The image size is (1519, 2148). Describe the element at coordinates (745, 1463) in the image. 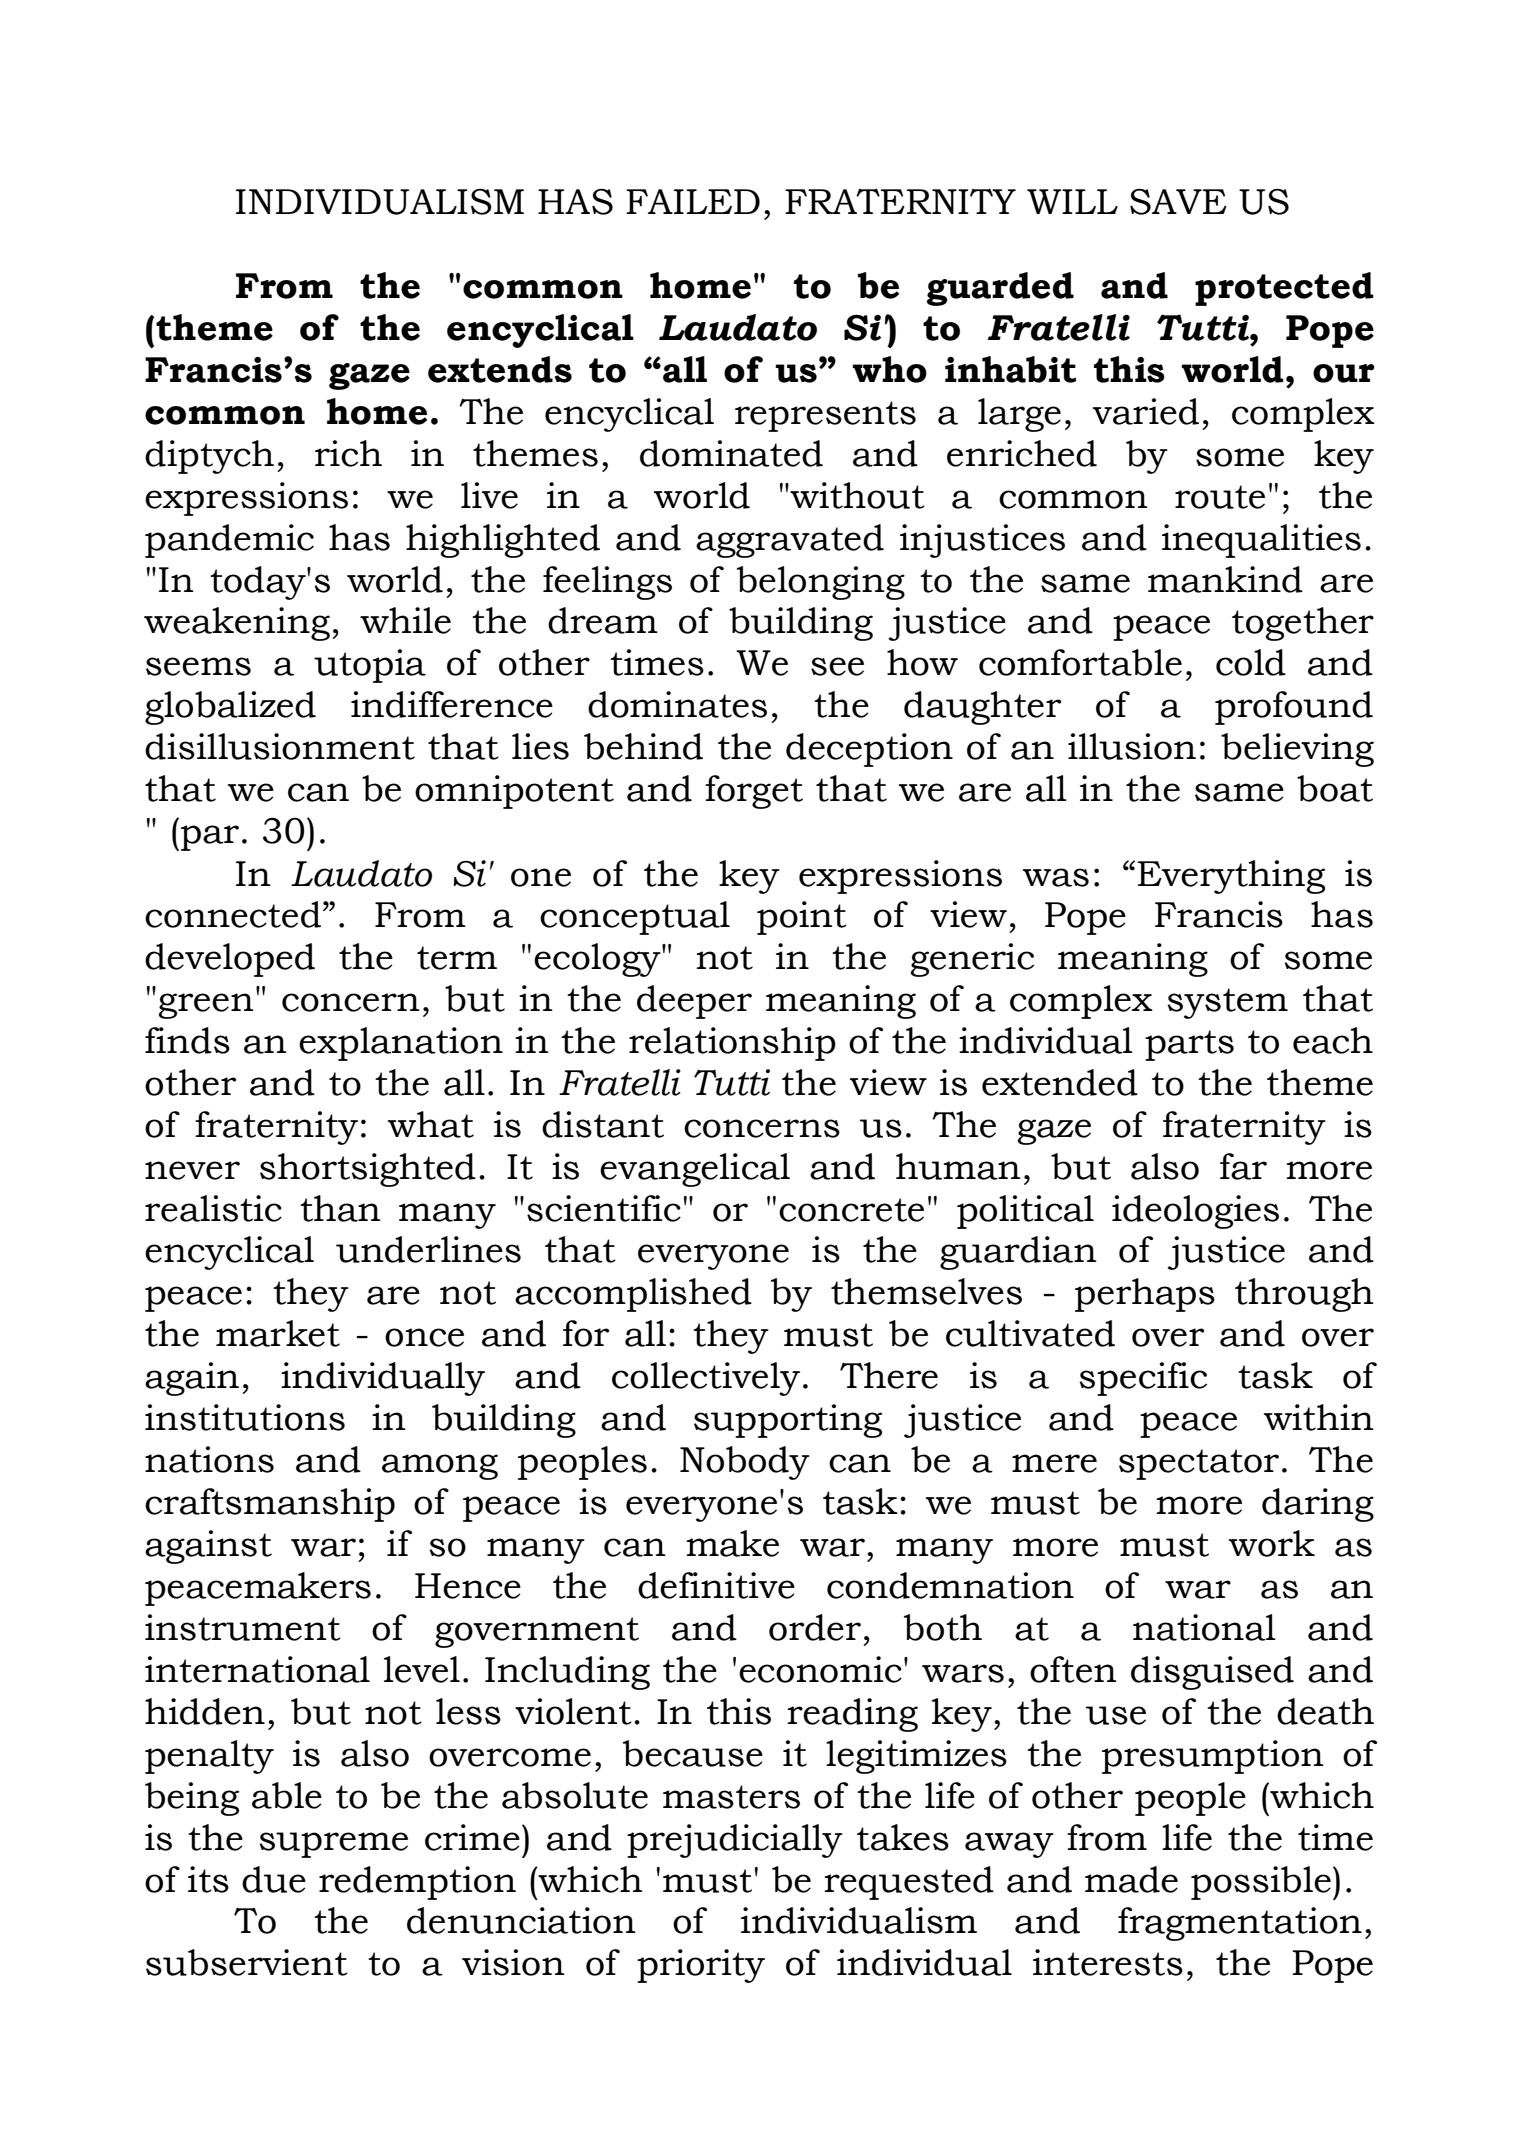

I see `Nobody` at that location.
